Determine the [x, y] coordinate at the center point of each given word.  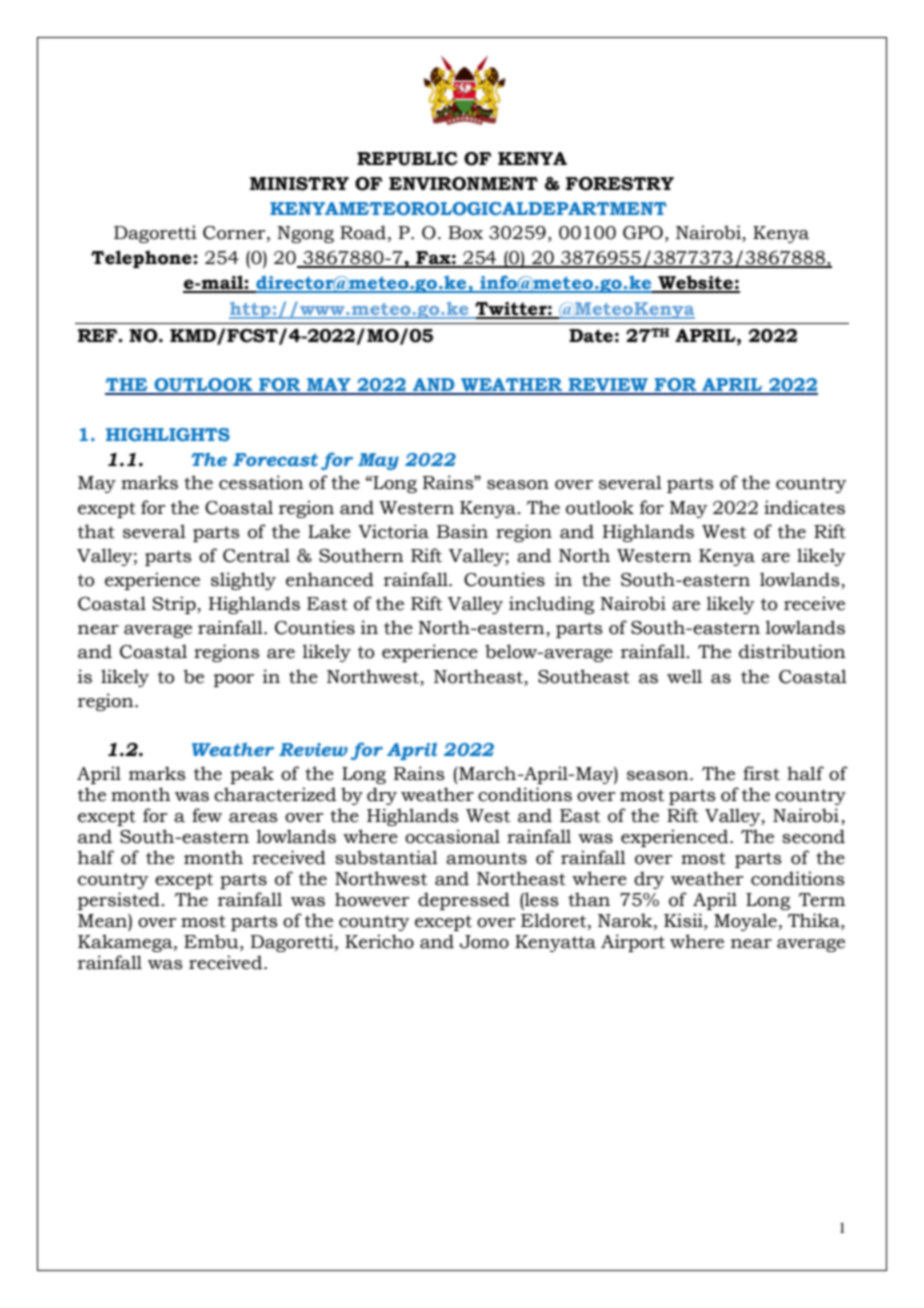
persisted [119, 901]
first [761, 773]
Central [256, 555]
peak [252, 775]
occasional [452, 836]
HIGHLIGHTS [168, 434]
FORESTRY [620, 184]
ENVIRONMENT [463, 184]
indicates [804, 507]
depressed [464, 901]
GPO [643, 233]
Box [465, 233]
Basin [462, 531]
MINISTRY [299, 184]
